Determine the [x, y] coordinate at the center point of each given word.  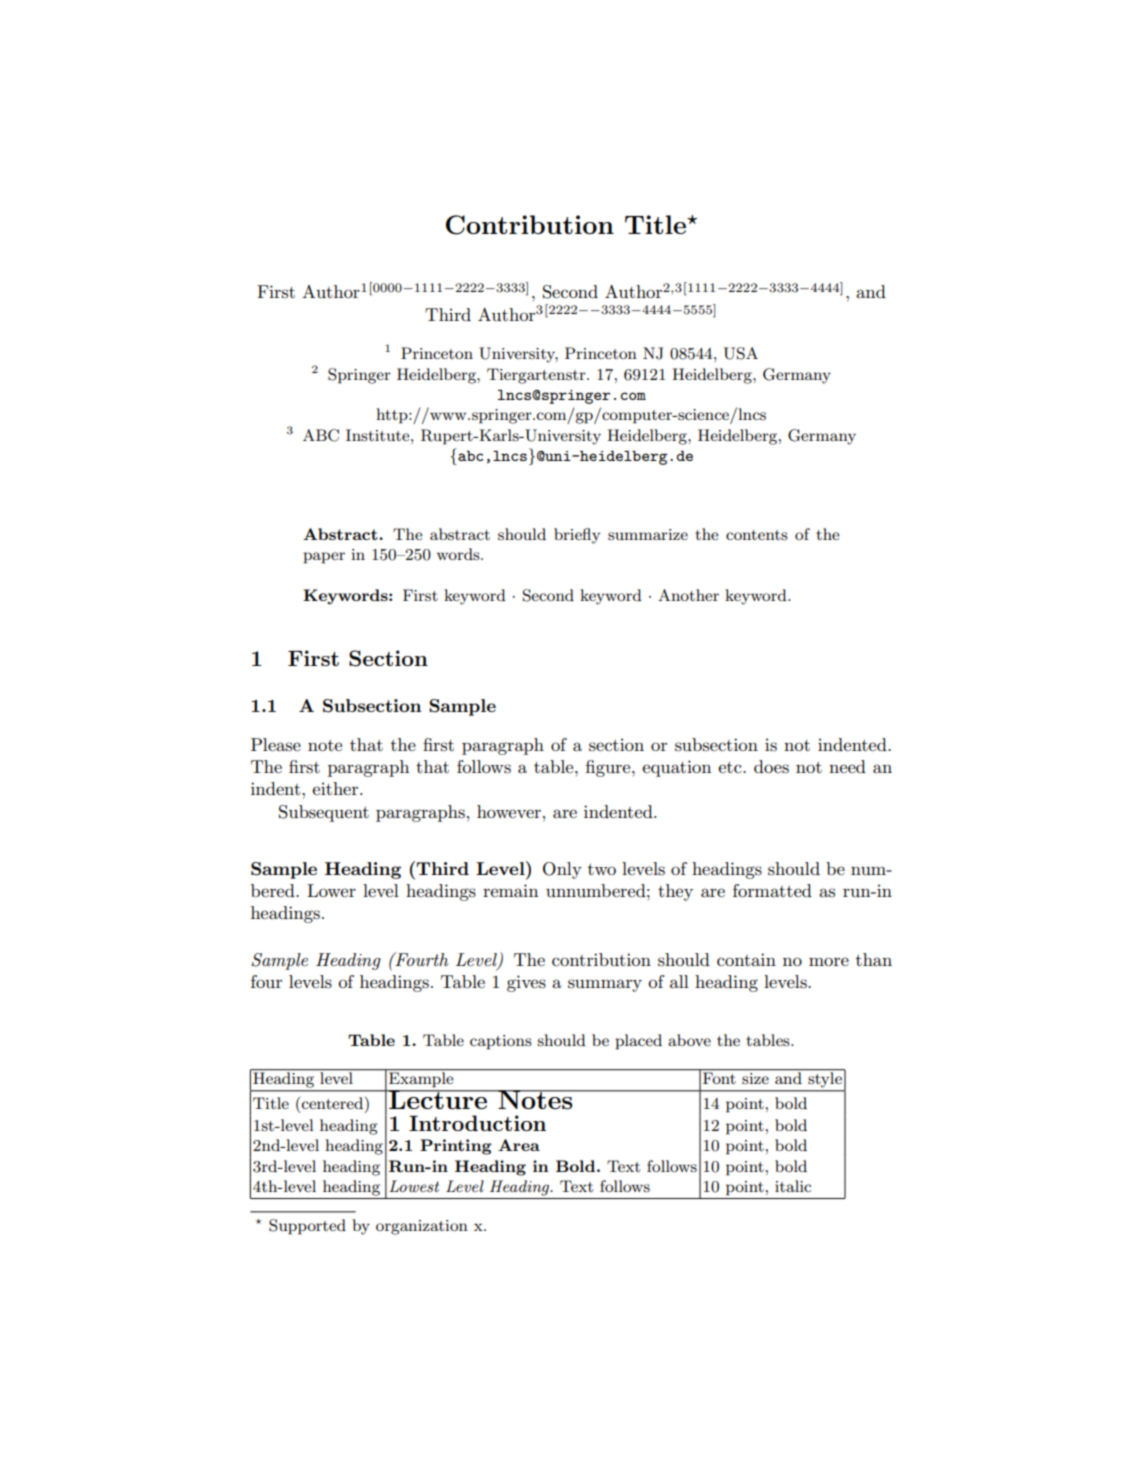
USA [741, 353]
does [771, 767]
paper [324, 558]
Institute [379, 435]
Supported [307, 1227]
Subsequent [324, 813]
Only [562, 870]
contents [757, 535]
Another [688, 595]
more [829, 961]
